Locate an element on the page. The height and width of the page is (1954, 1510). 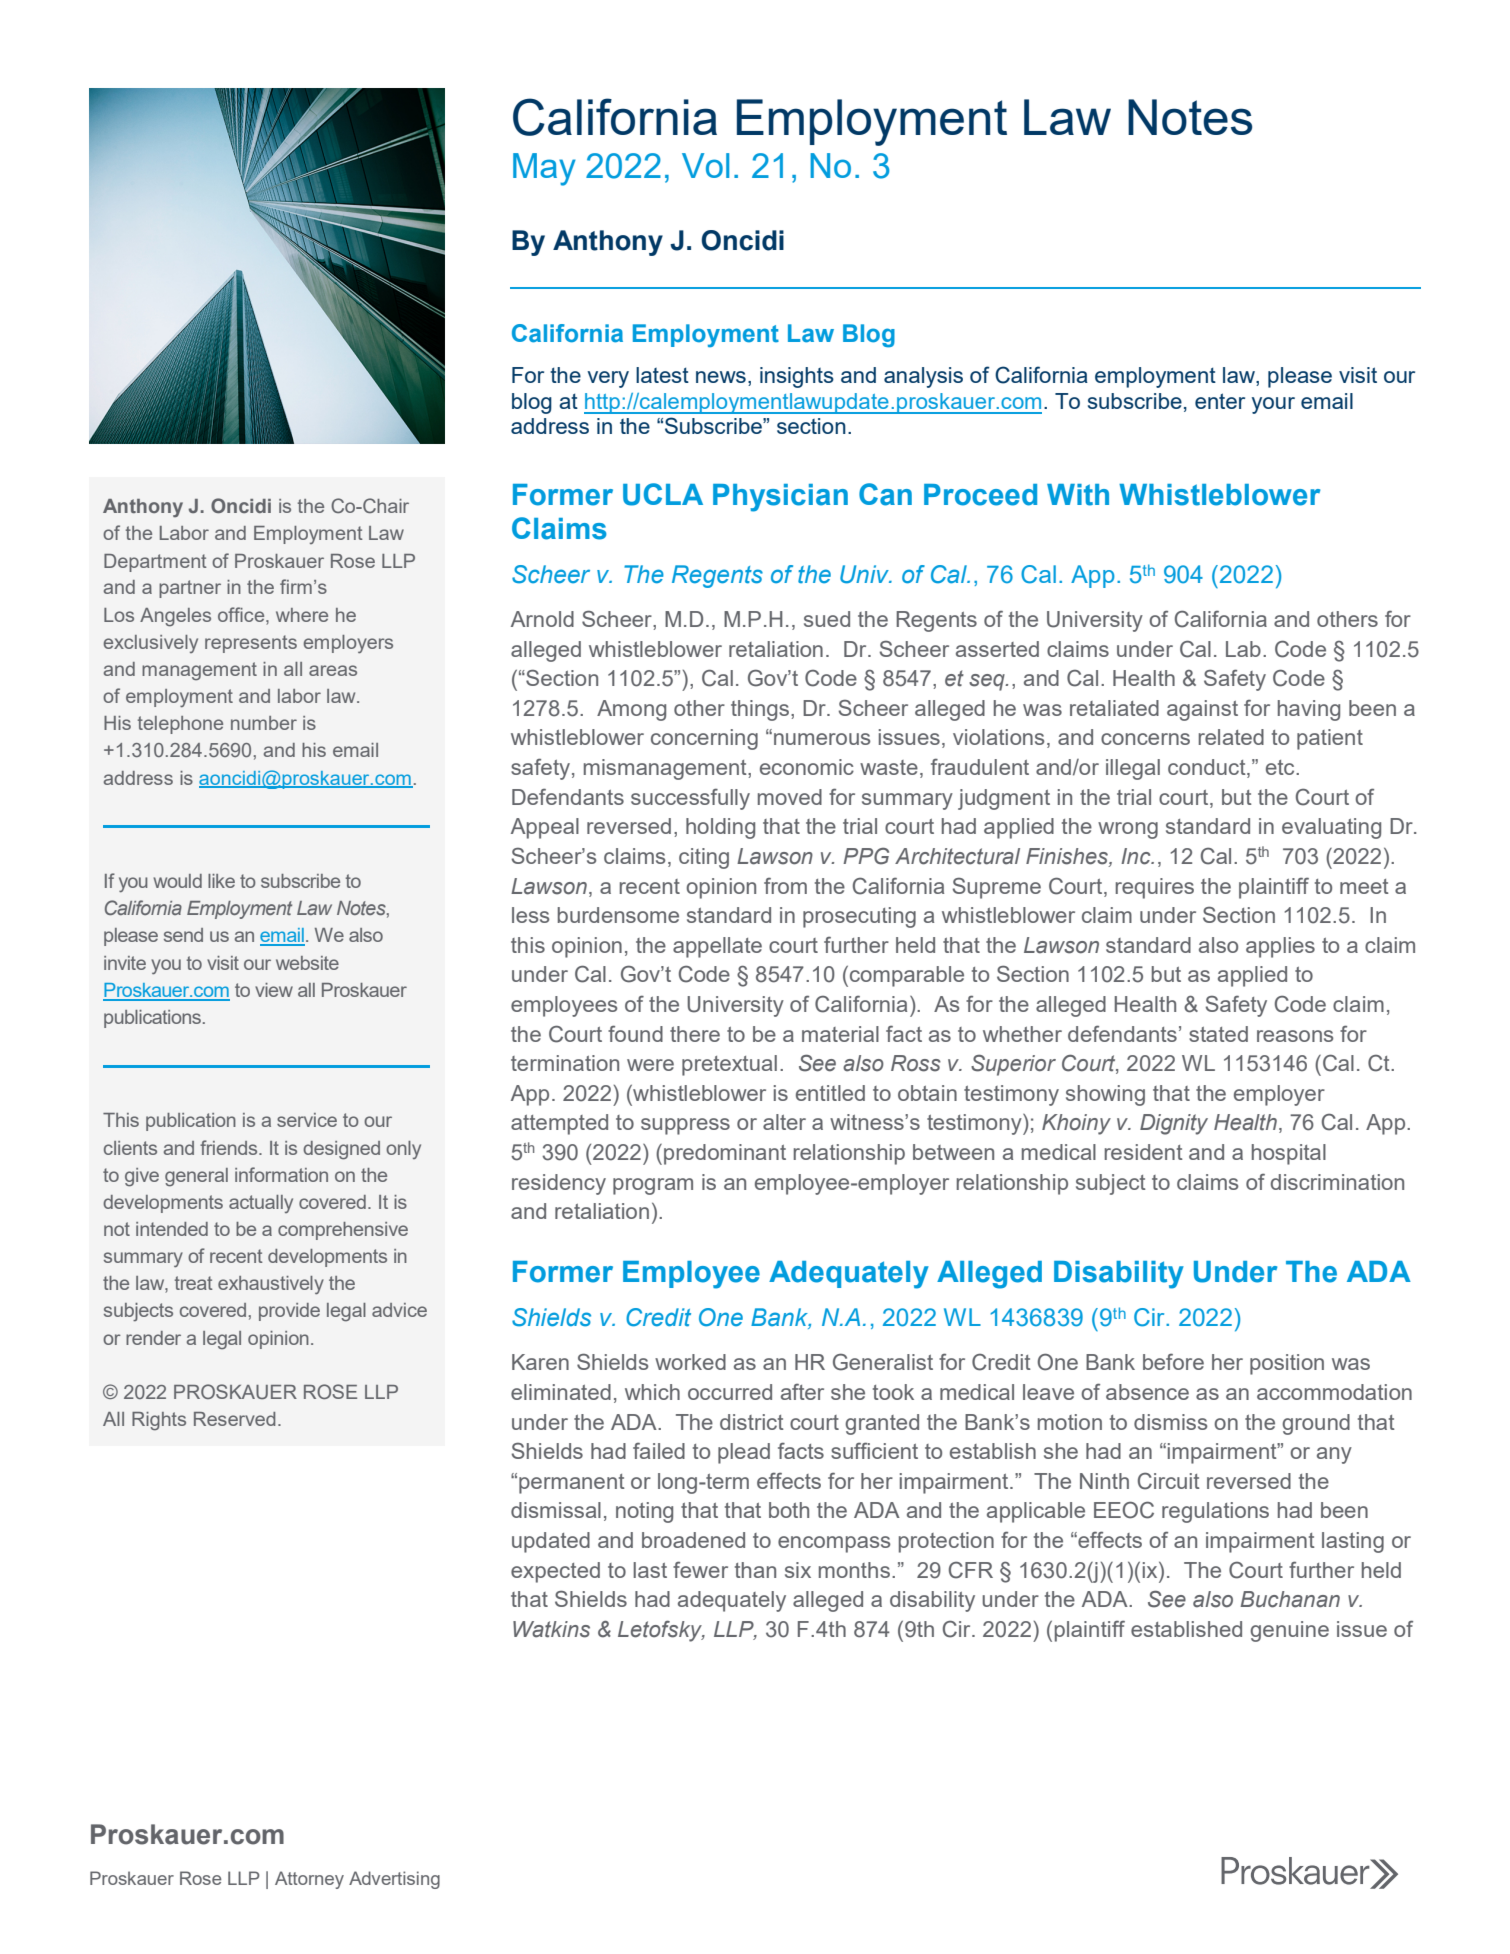
May is located at coordinates (544, 169).
